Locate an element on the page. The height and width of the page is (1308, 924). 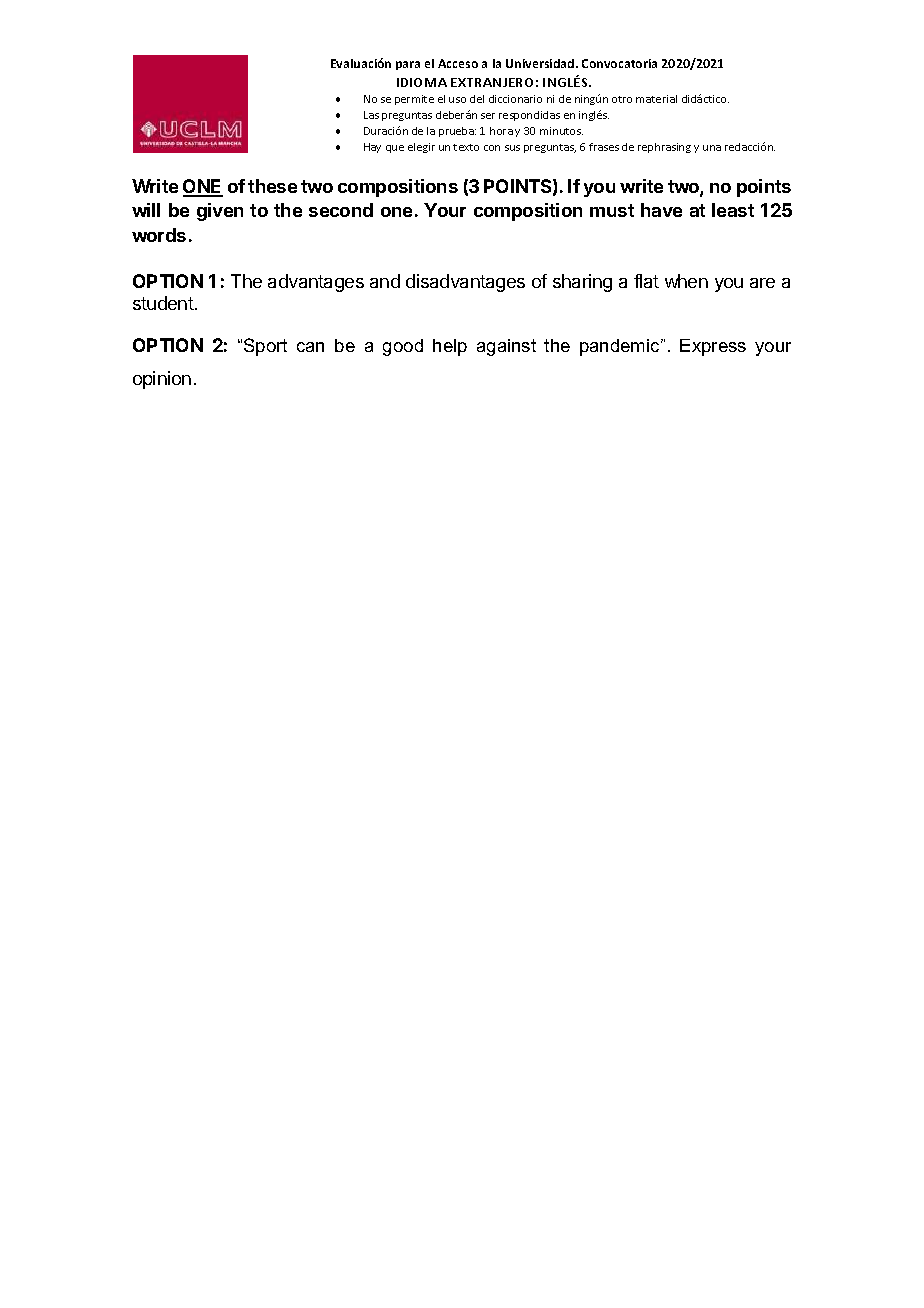
texto is located at coordinates (466, 147).
